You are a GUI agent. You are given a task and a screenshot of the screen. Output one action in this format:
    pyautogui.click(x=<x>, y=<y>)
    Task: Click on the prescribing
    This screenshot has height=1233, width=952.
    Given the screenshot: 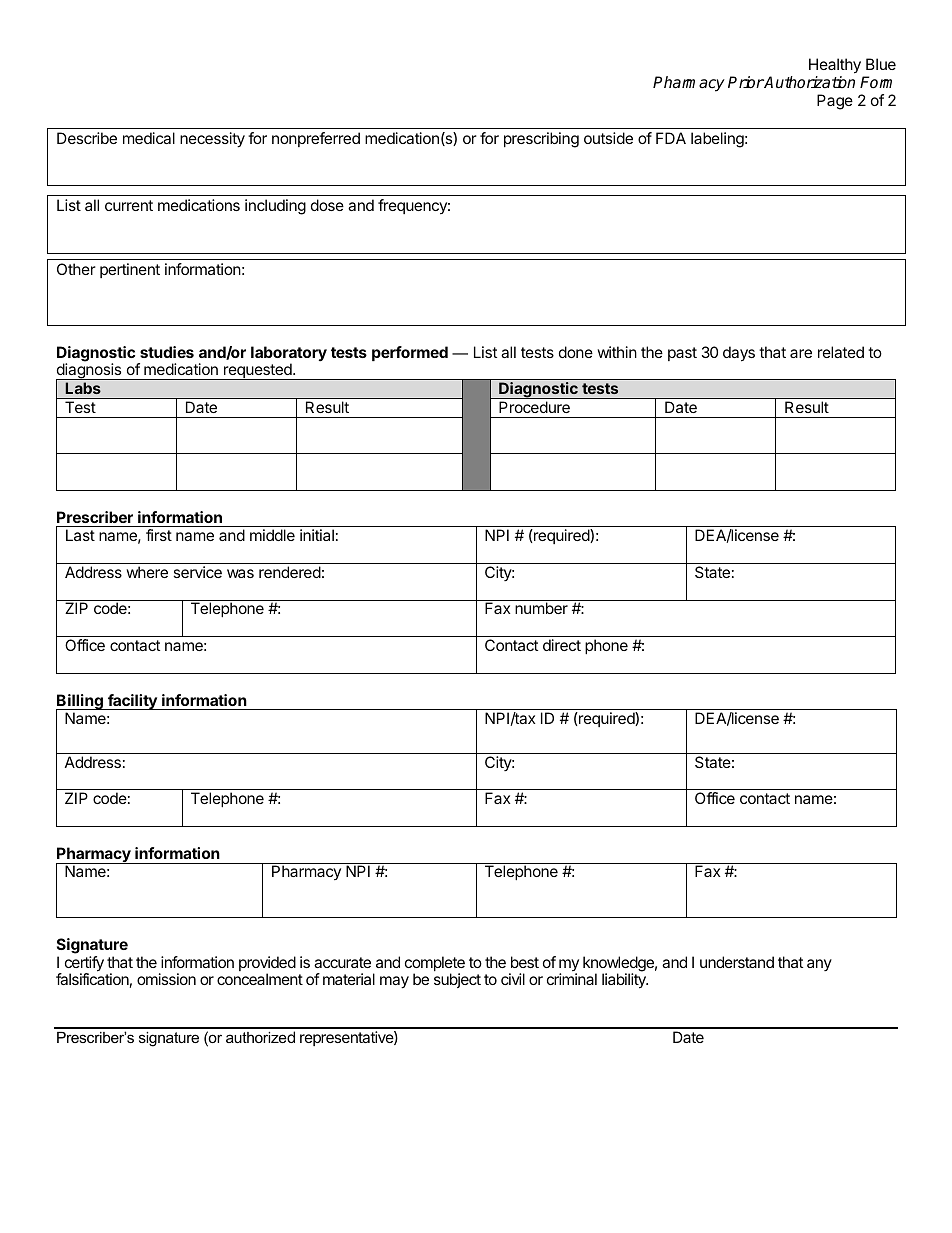 What is the action you would take?
    pyautogui.click(x=541, y=140)
